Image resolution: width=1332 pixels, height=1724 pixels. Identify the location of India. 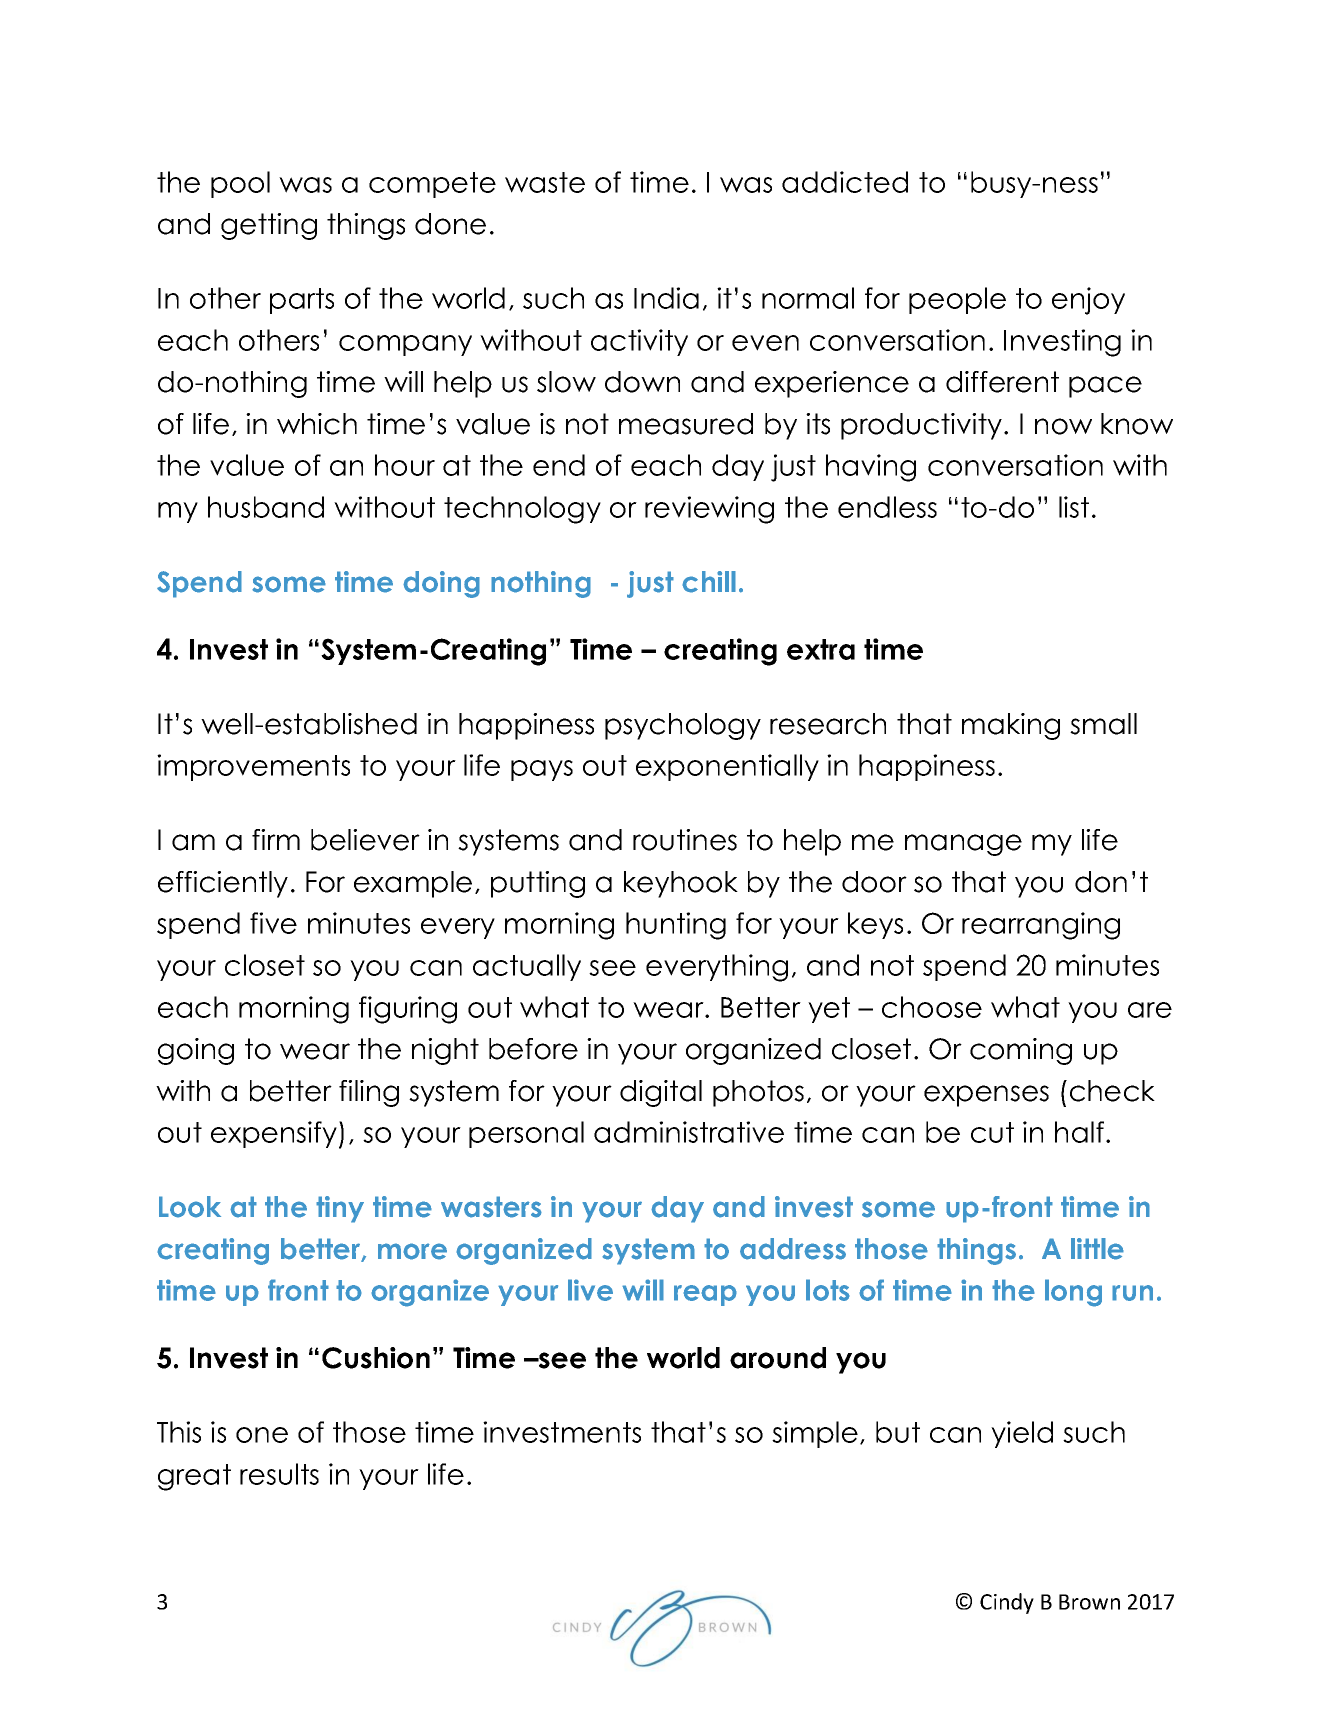
(666, 298).
